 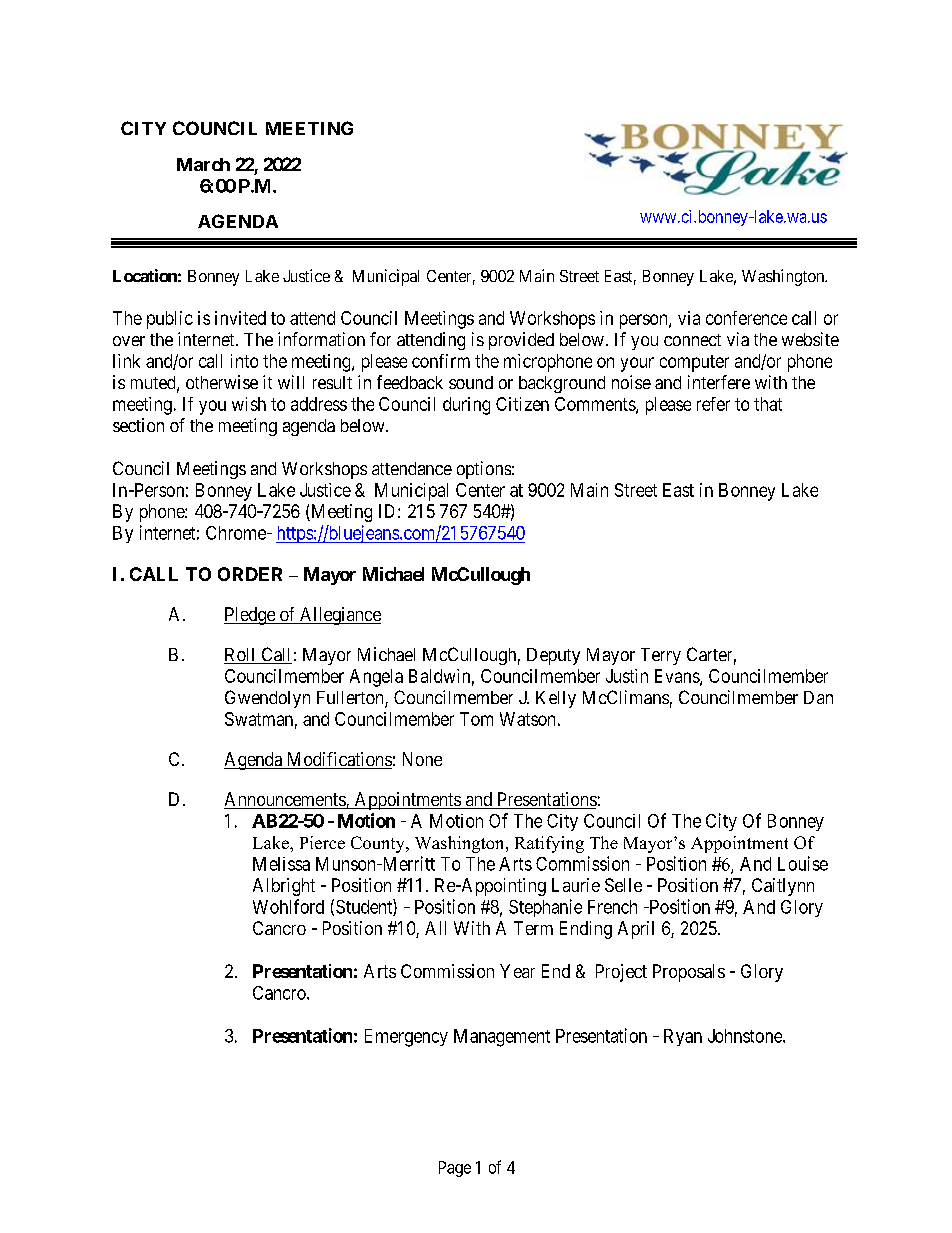 What do you see at coordinates (406, 1038) in the document?
I see `Emergency` at bounding box center [406, 1038].
